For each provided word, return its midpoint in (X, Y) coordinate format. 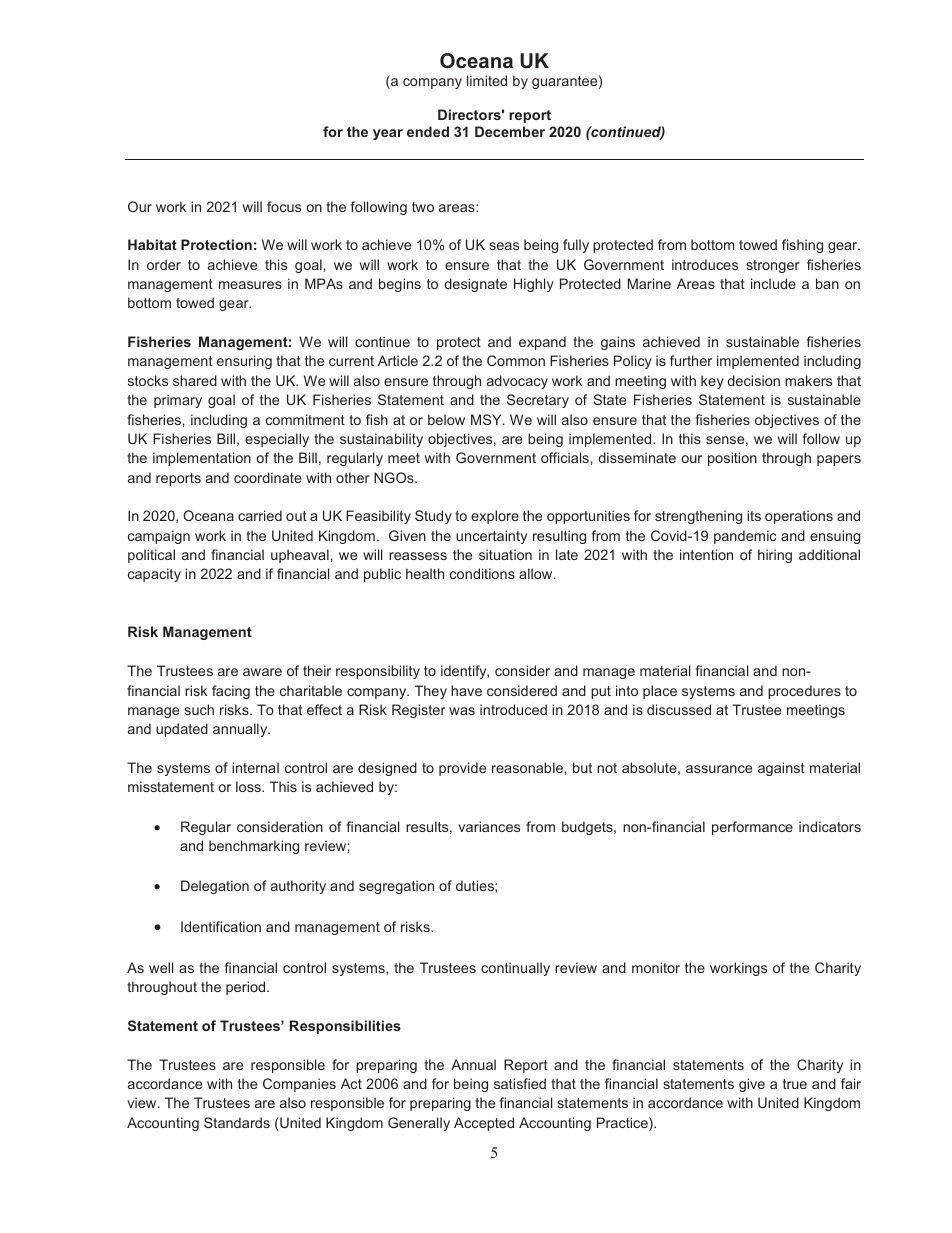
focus (284, 206)
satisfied (520, 1083)
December (510, 131)
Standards (237, 1122)
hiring (775, 556)
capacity (154, 575)
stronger (773, 266)
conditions (482, 573)
